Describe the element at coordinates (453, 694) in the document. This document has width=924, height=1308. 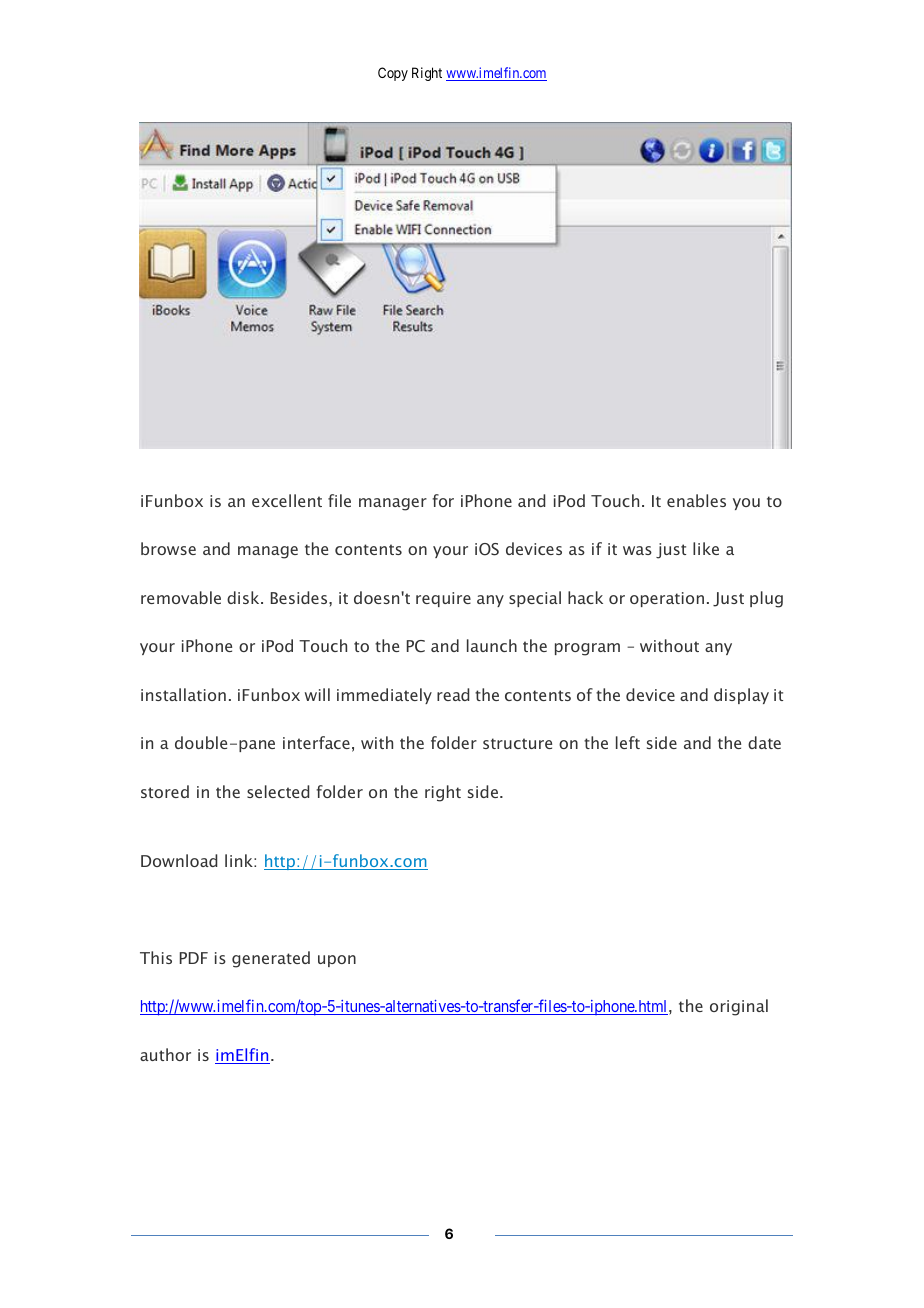
I see `read` at that location.
